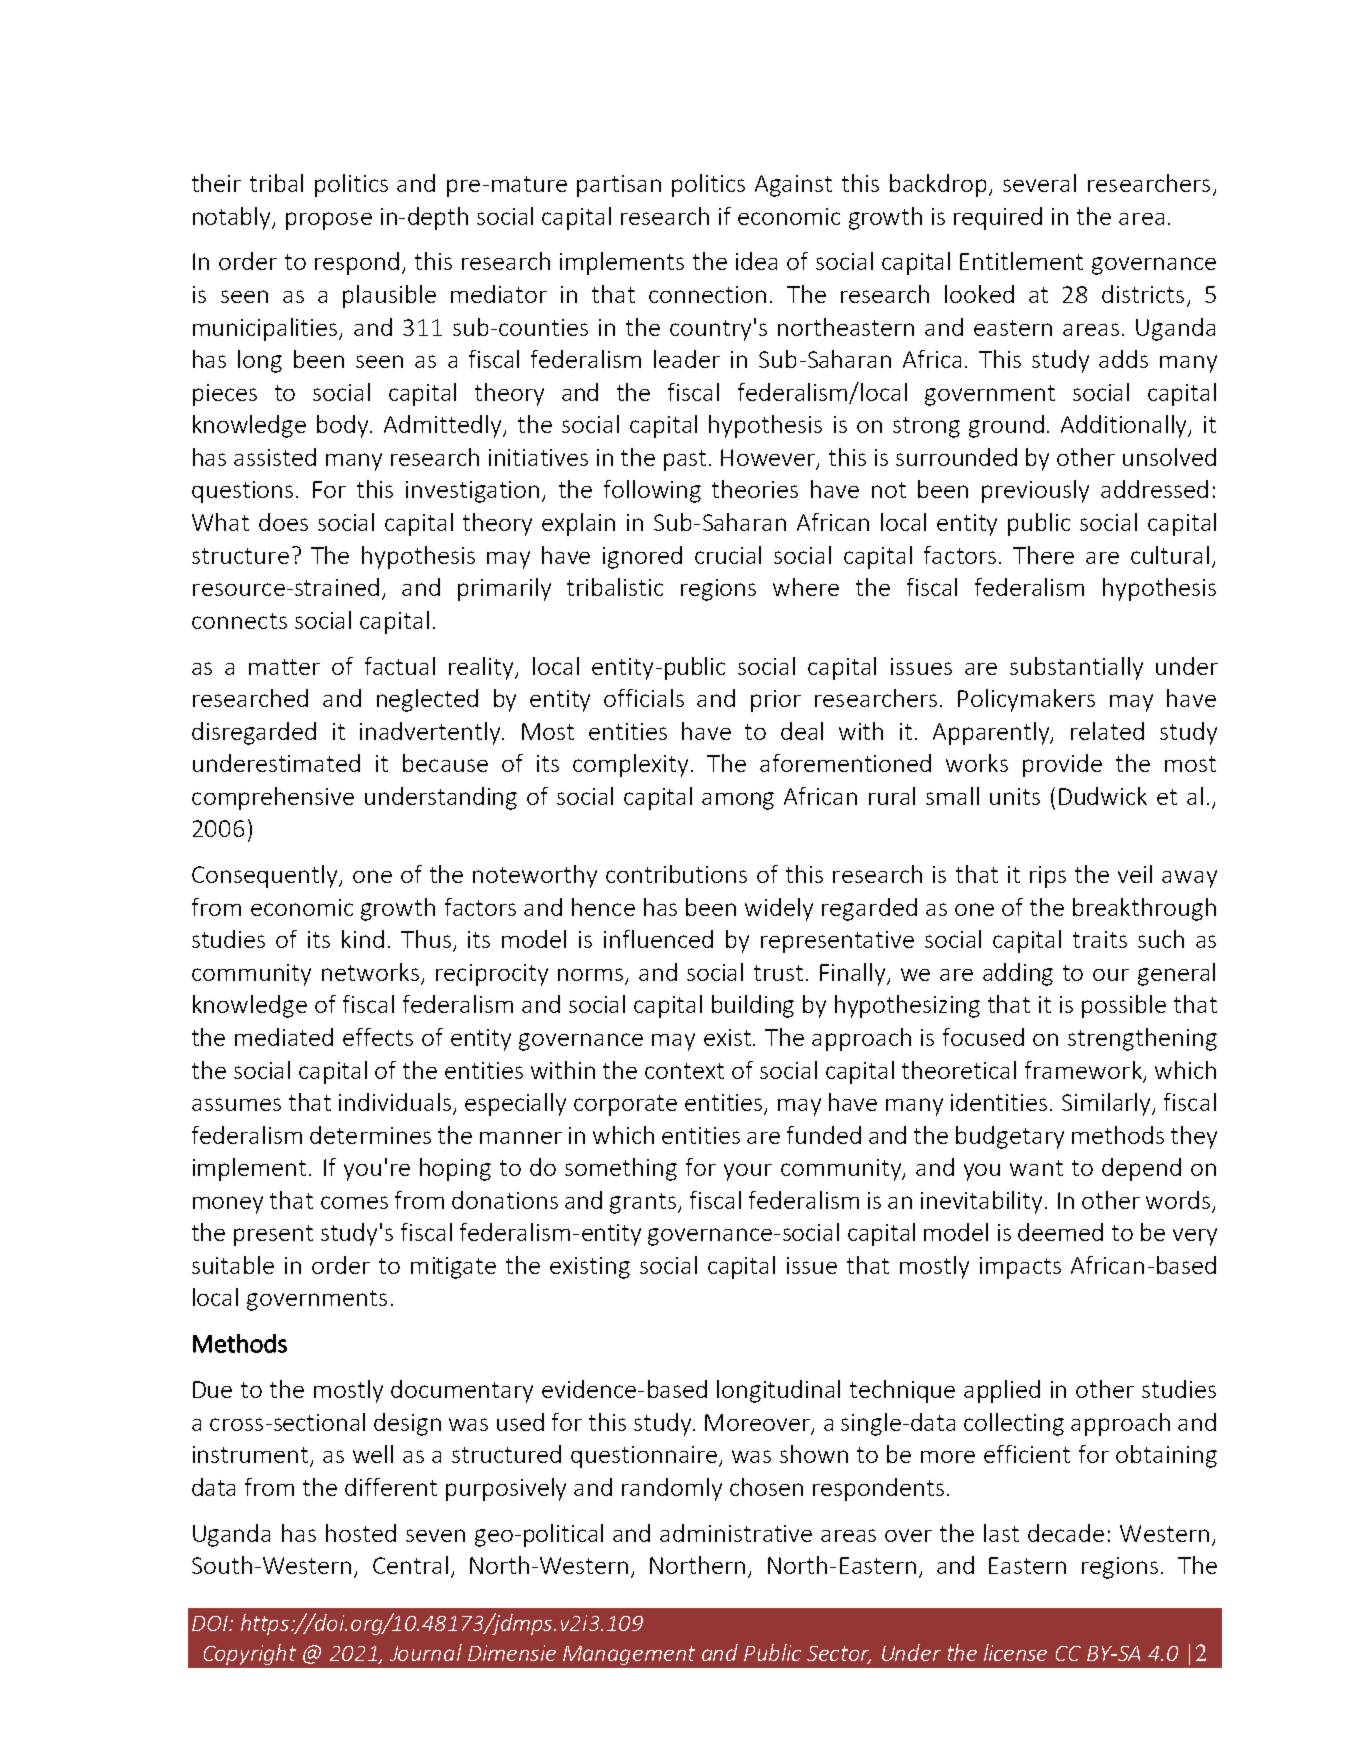 This screenshot has height=1760, width=1360. Describe the element at coordinates (1060, 1232) in the screenshot. I see `deemed` at that location.
